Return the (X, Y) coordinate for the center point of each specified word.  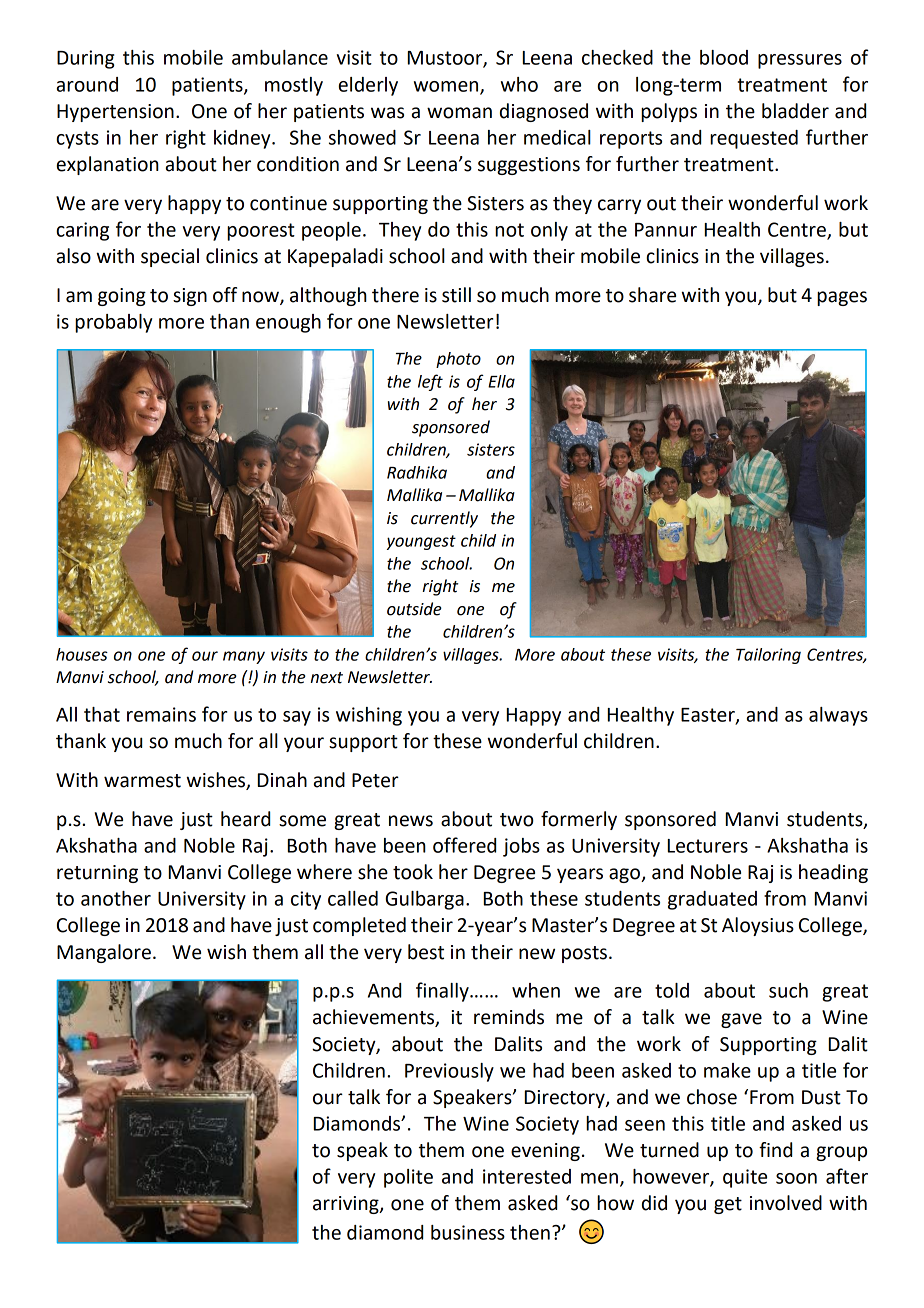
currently (444, 519)
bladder (795, 111)
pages (842, 298)
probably (114, 323)
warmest (142, 781)
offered (464, 845)
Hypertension (115, 113)
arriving (347, 1205)
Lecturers (708, 846)
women (447, 87)
